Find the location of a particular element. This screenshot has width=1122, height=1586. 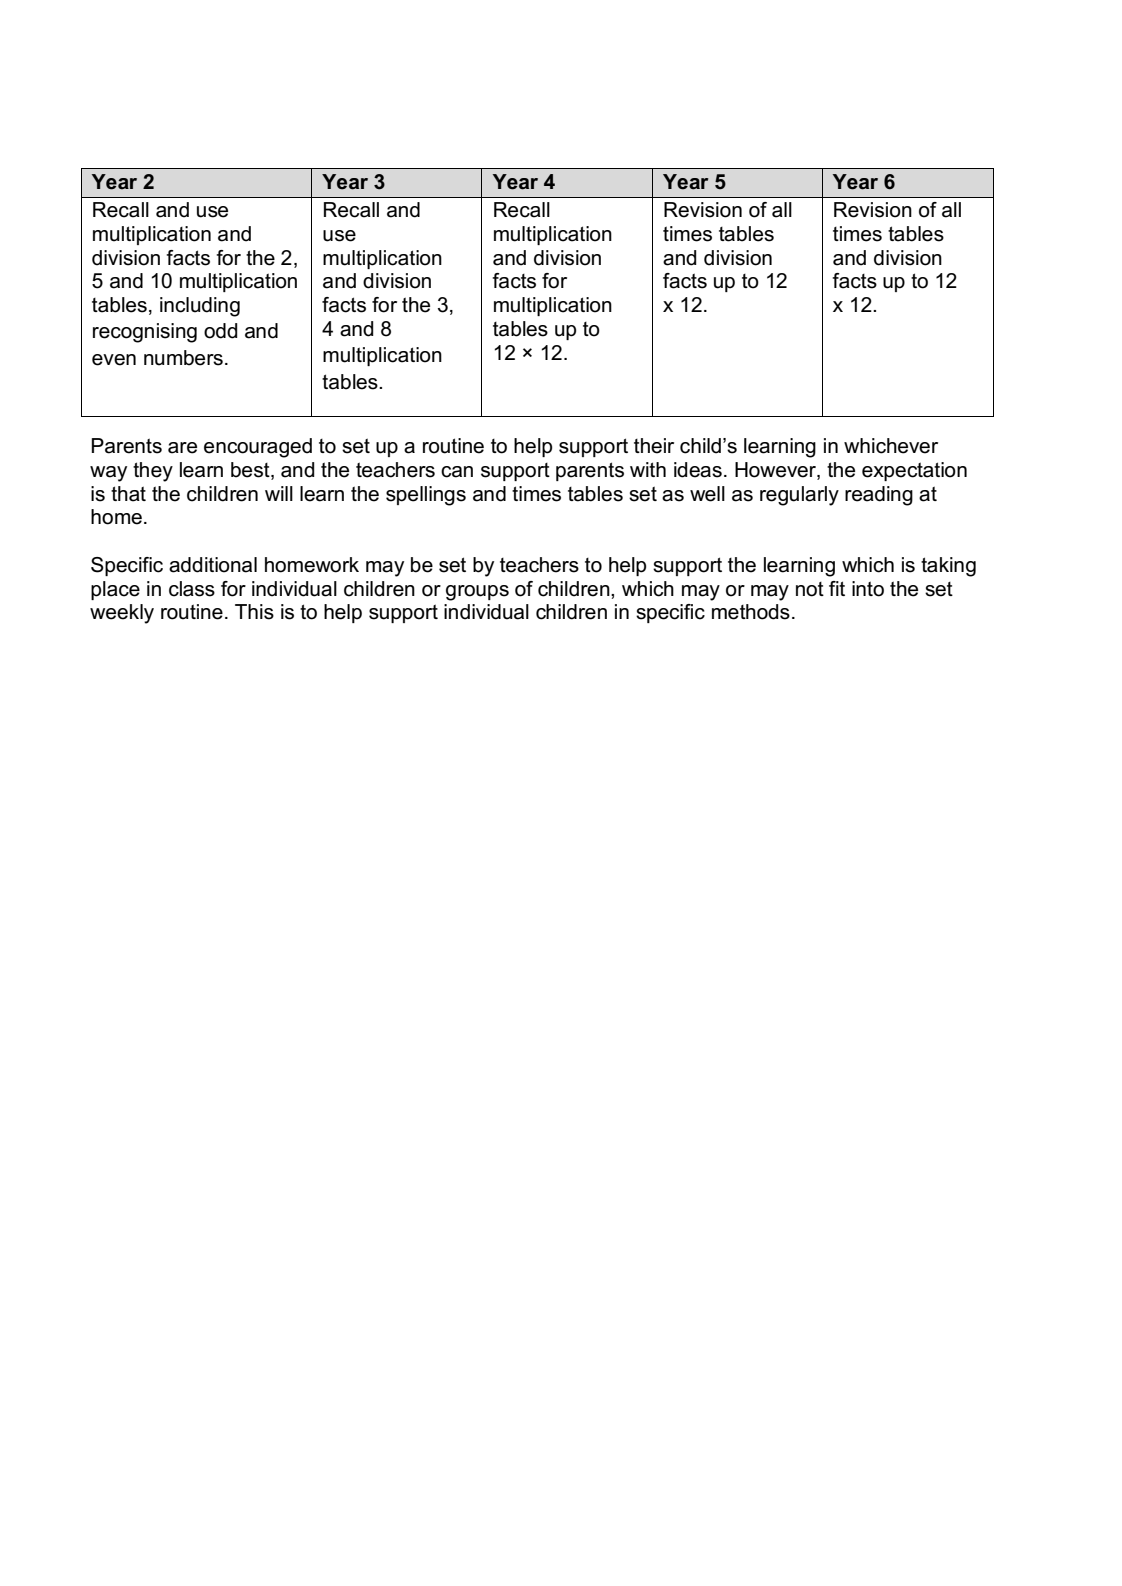

encouraged is located at coordinates (258, 448).
